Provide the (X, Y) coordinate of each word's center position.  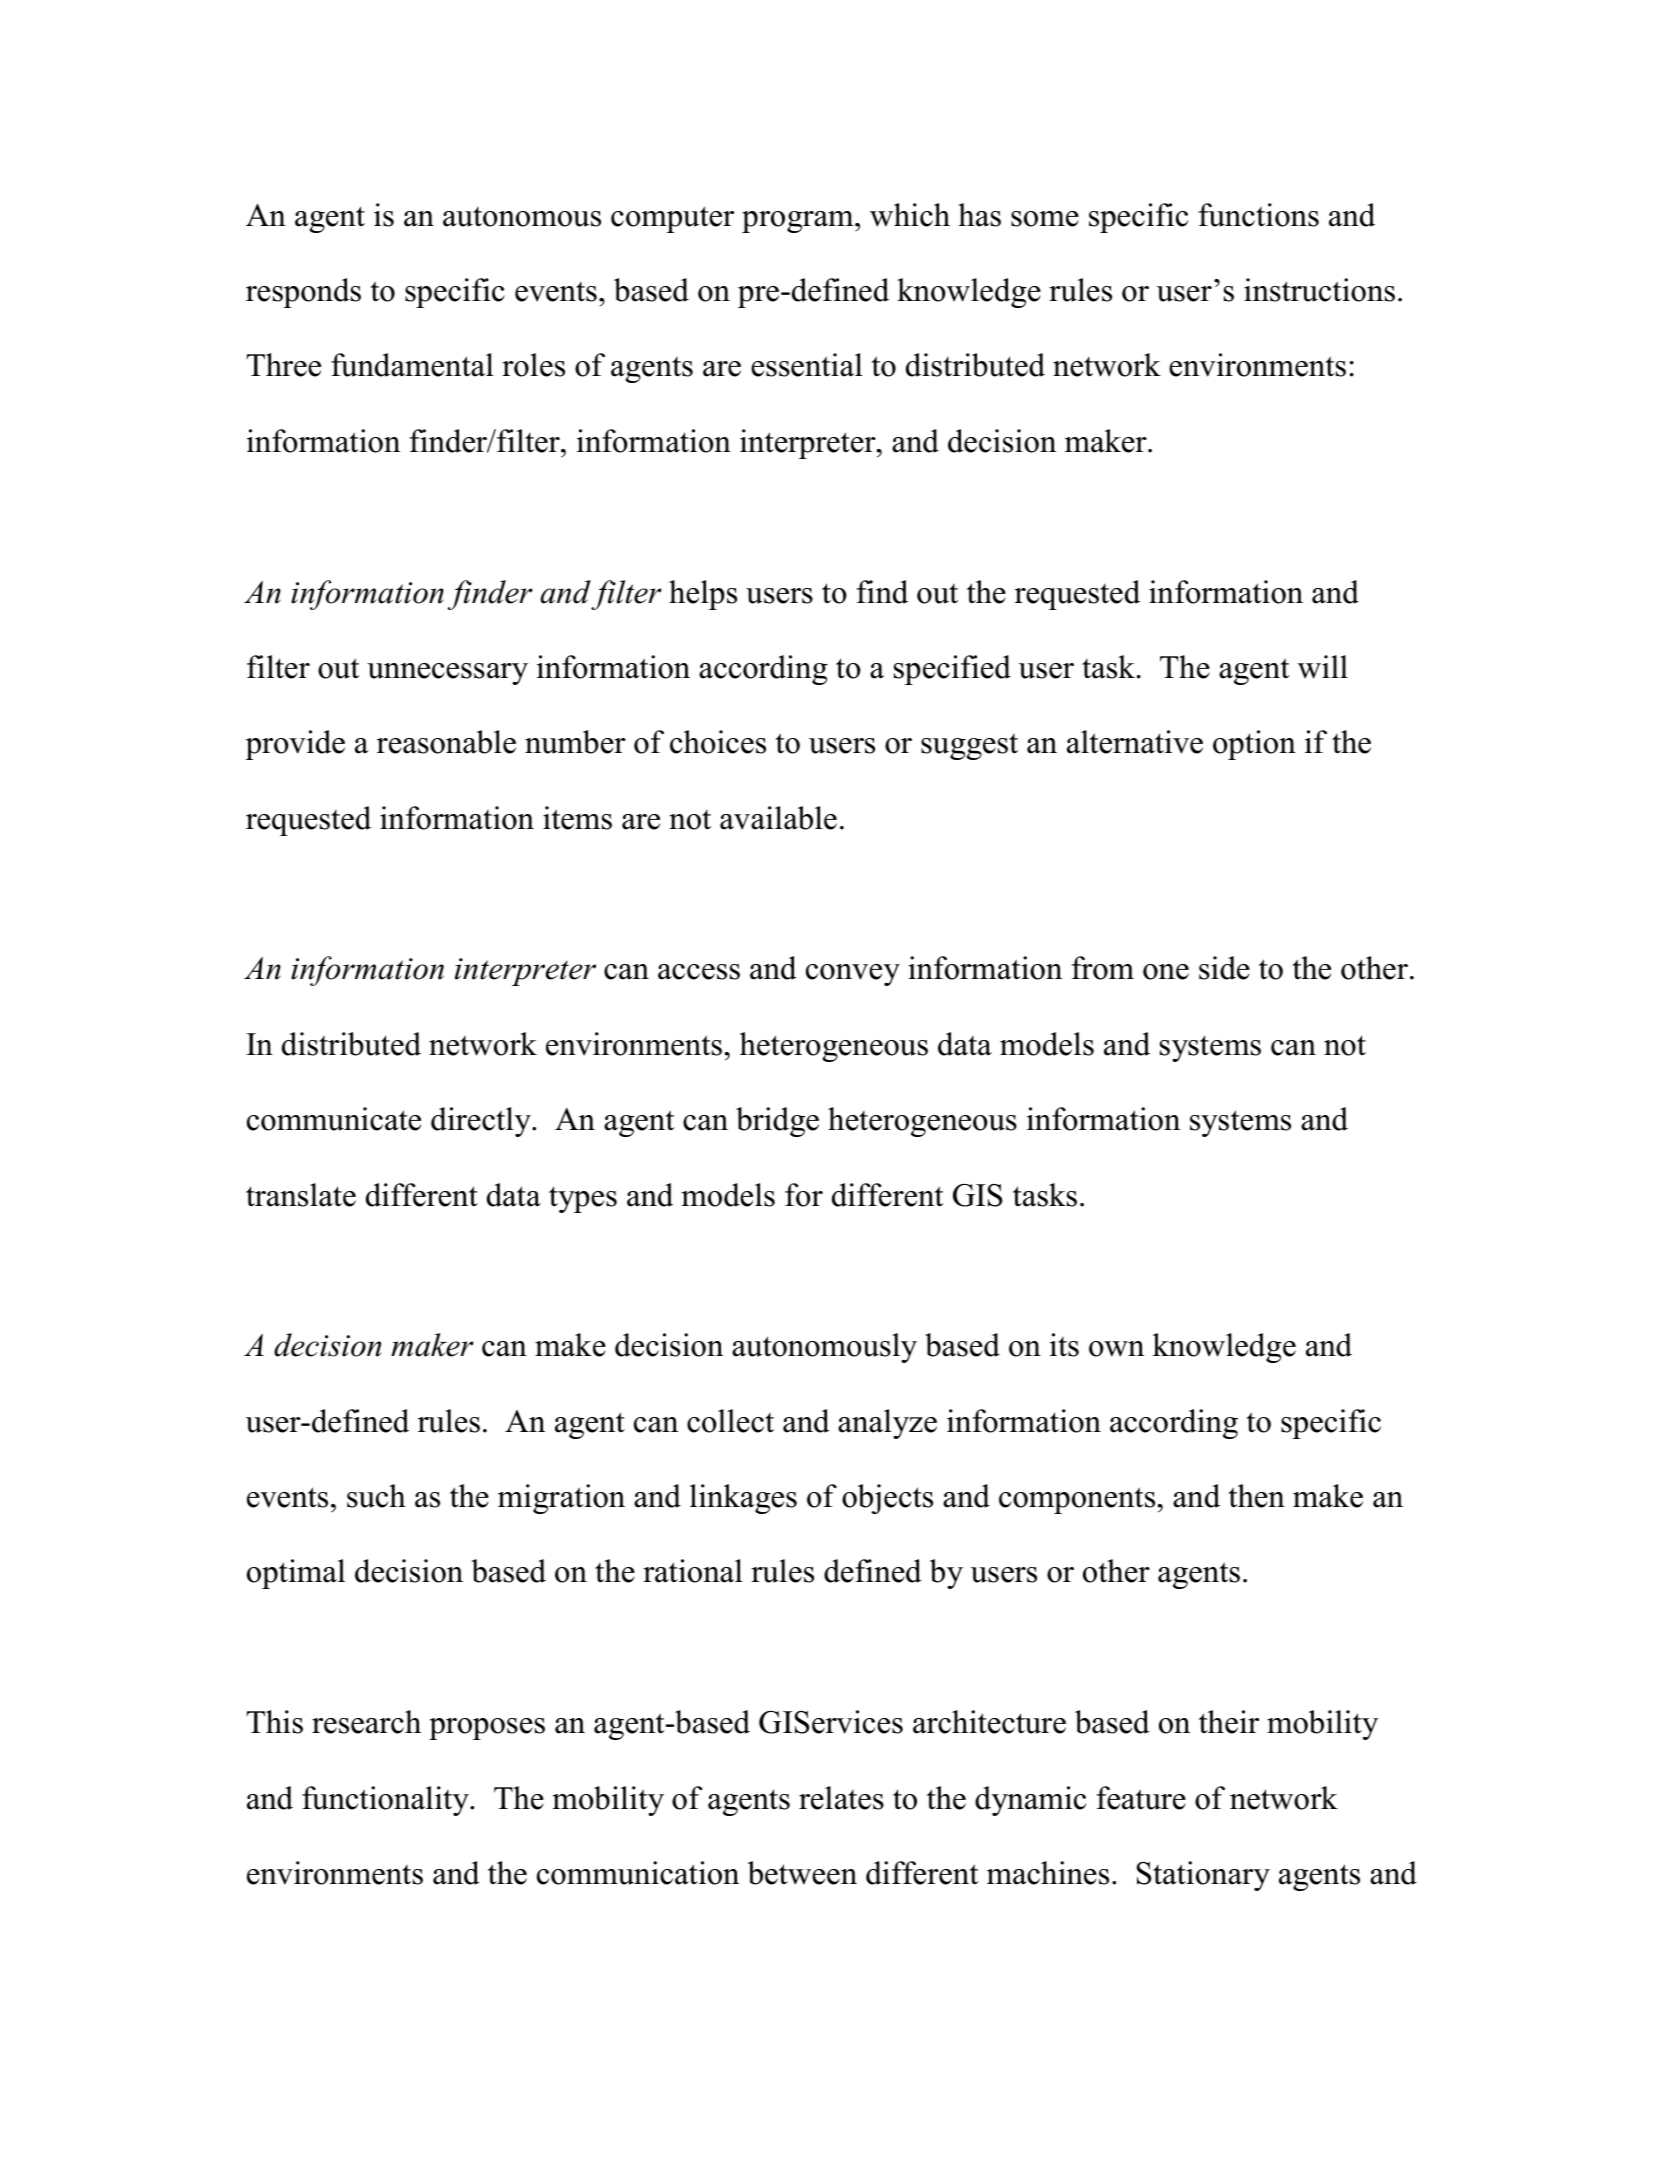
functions (1259, 215)
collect (730, 1421)
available (778, 818)
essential (807, 365)
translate (301, 1195)
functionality (386, 1801)
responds (303, 293)
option (1254, 745)
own (1116, 1349)
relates (841, 1798)
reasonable (446, 742)
